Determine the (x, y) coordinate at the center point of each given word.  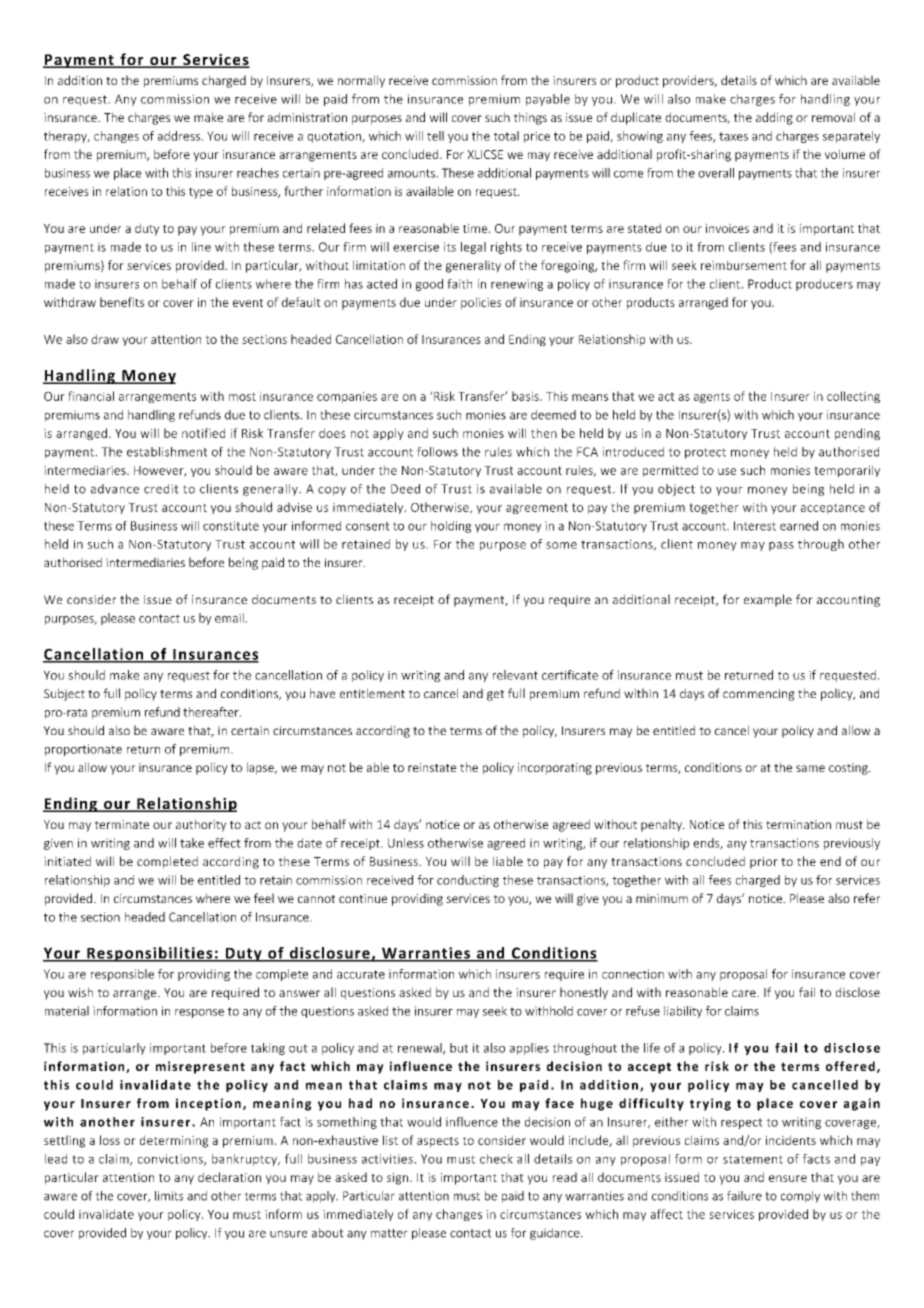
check (496, 1159)
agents (712, 397)
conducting (468, 881)
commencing (759, 695)
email (230, 618)
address (180, 136)
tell (435, 136)
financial (91, 396)
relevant (515, 675)
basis (526, 396)
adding (774, 118)
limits (169, 1196)
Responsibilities (150, 954)
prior (764, 863)
